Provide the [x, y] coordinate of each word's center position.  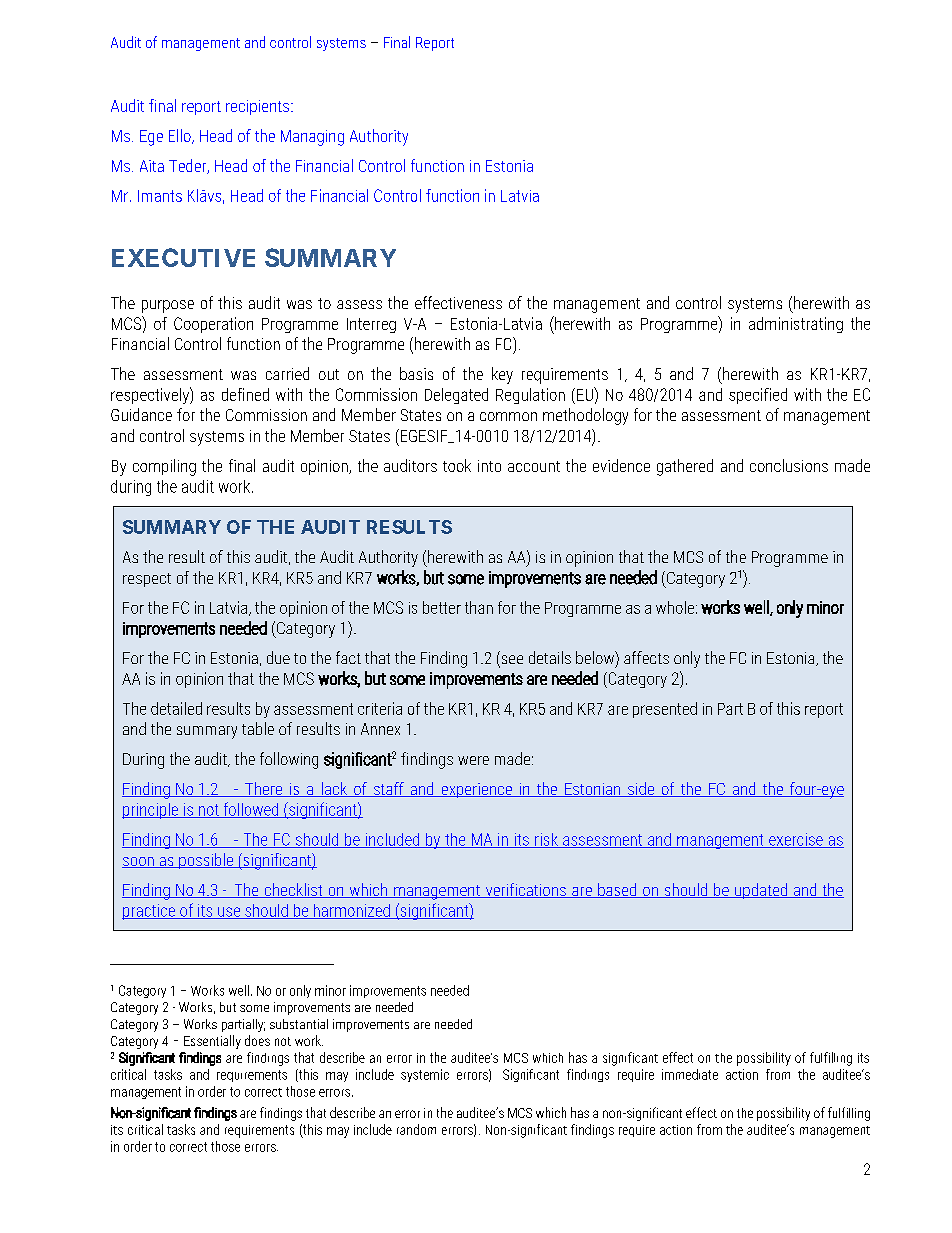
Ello [181, 136]
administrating [796, 325]
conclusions [789, 465]
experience [476, 790]
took [457, 465]
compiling [164, 467]
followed [251, 810]
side [641, 789]
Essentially [212, 1042]
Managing [312, 138]
